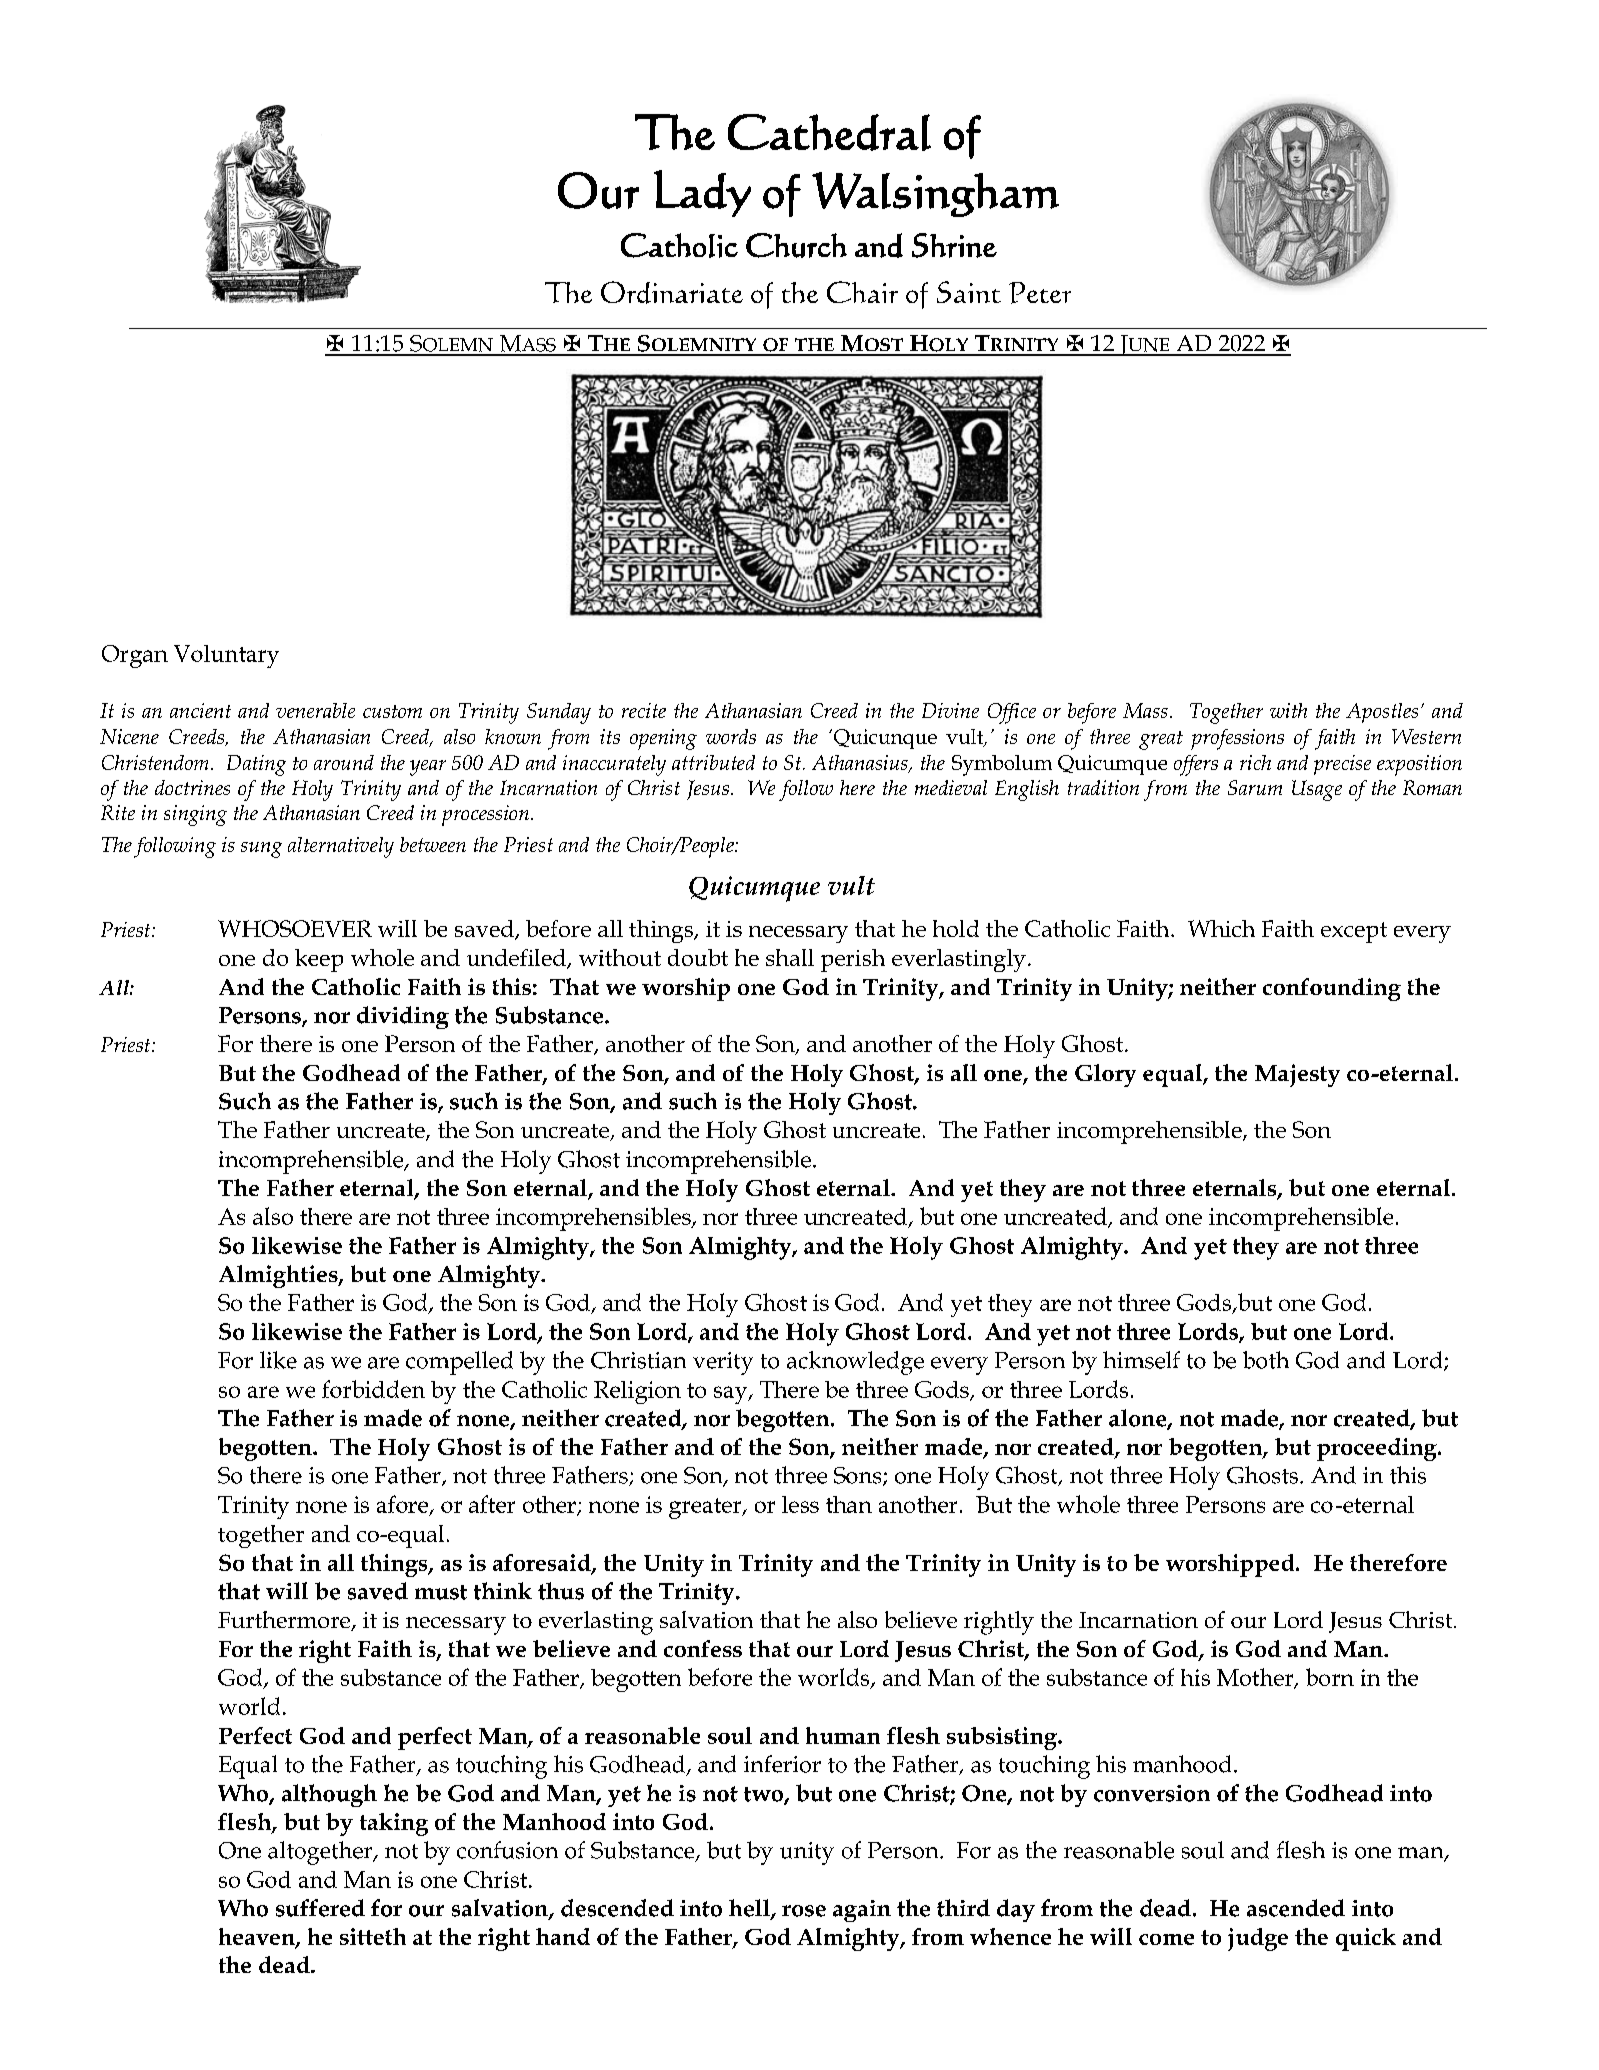 The width and height of the image is (1599, 2070). I want to click on forbidden, so click(373, 1389).
